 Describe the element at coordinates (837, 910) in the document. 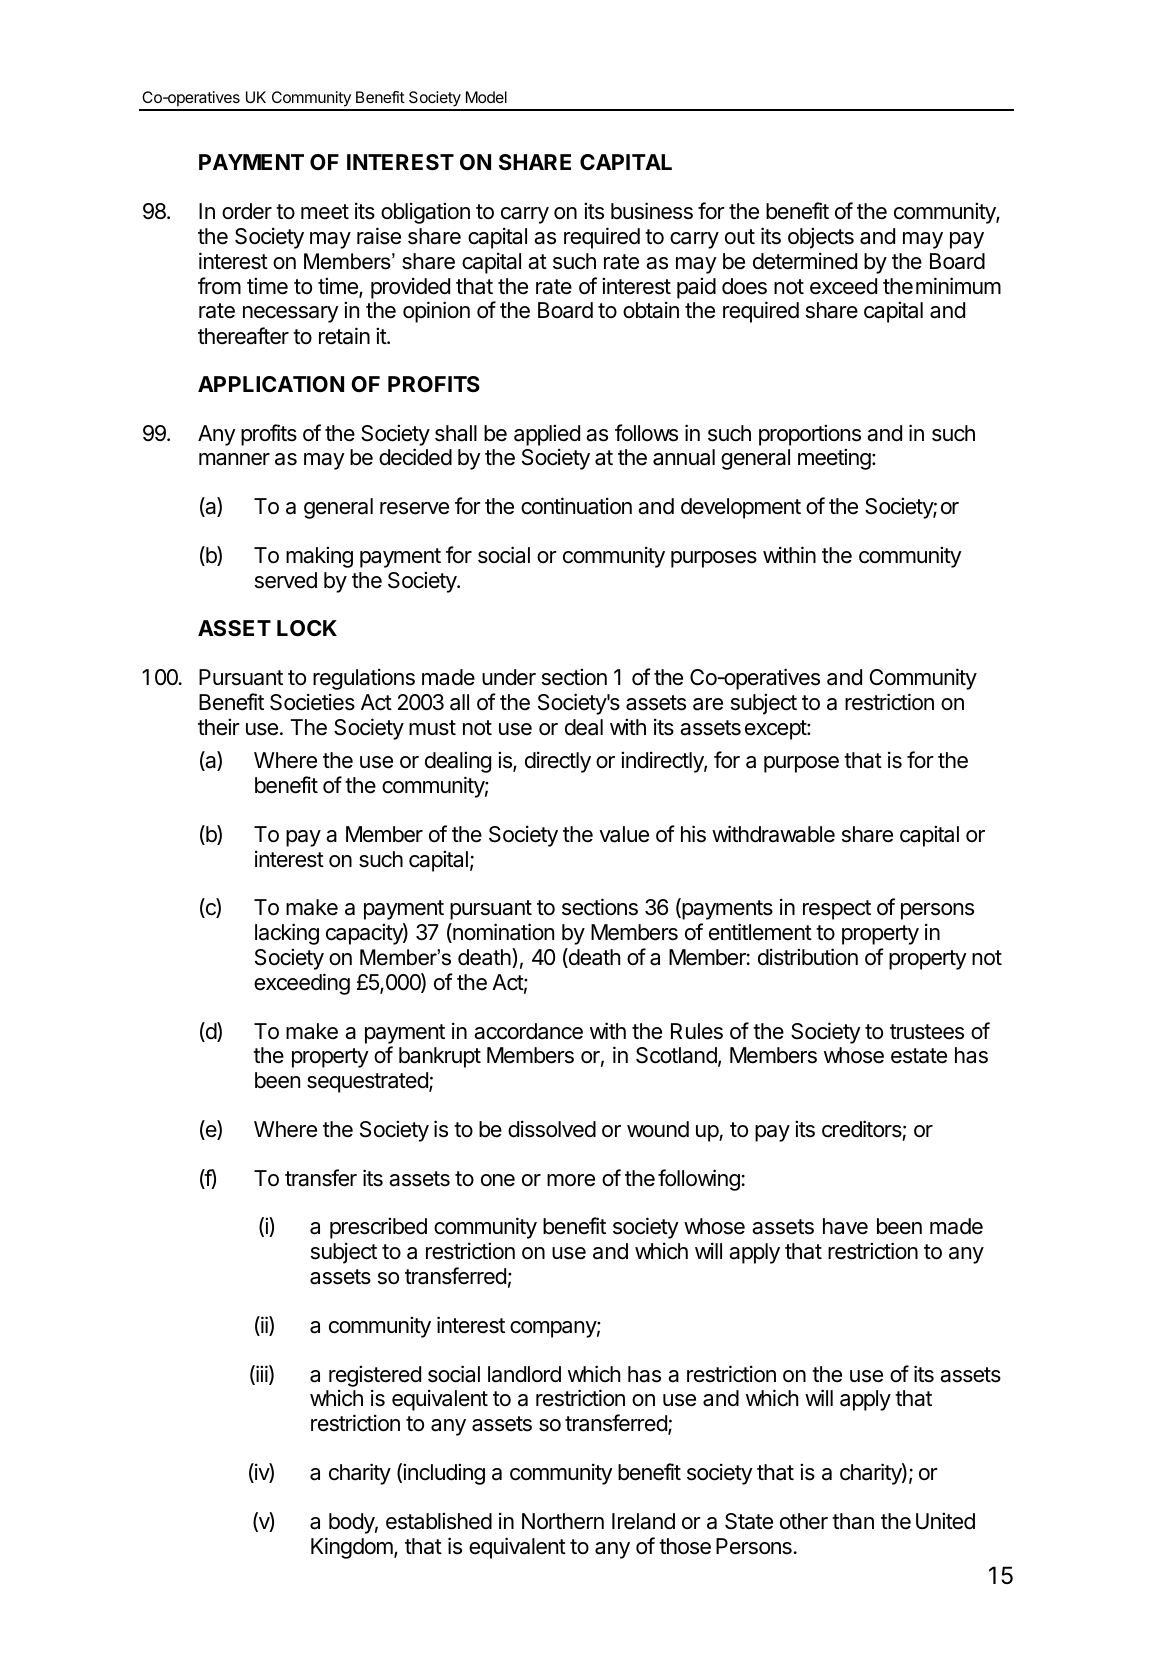

I see `respect` at that location.
